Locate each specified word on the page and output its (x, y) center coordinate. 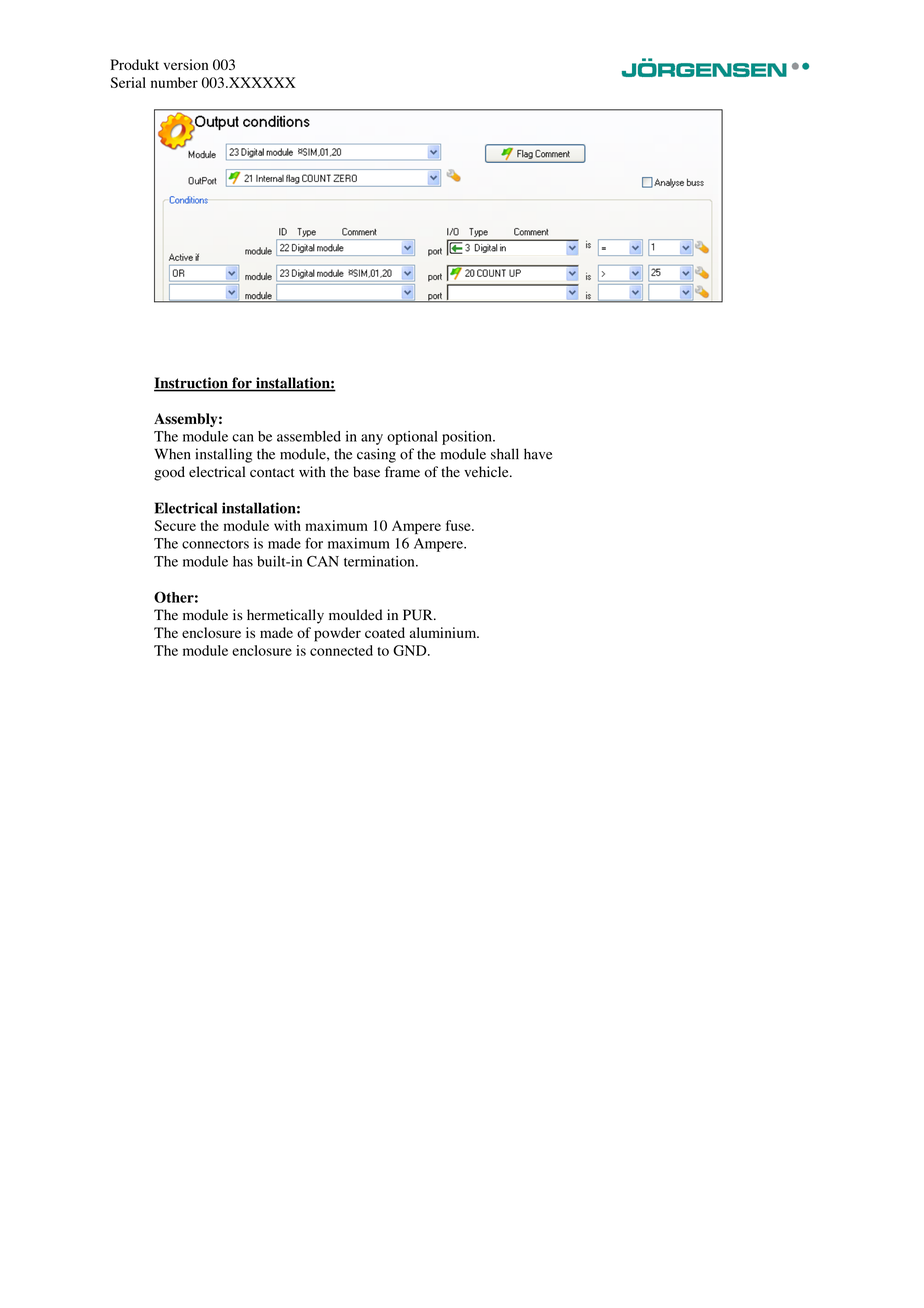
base (366, 472)
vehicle (487, 471)
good (169, 473)
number (174, 82)
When (172, 454)
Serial (128, 82)
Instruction (192, 384)
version (186, 64)
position (468, 438)
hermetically (285, 616)
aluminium (444, 632)
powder (337, 634)
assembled (309, 436)
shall (505, 454)
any (372, 439)
